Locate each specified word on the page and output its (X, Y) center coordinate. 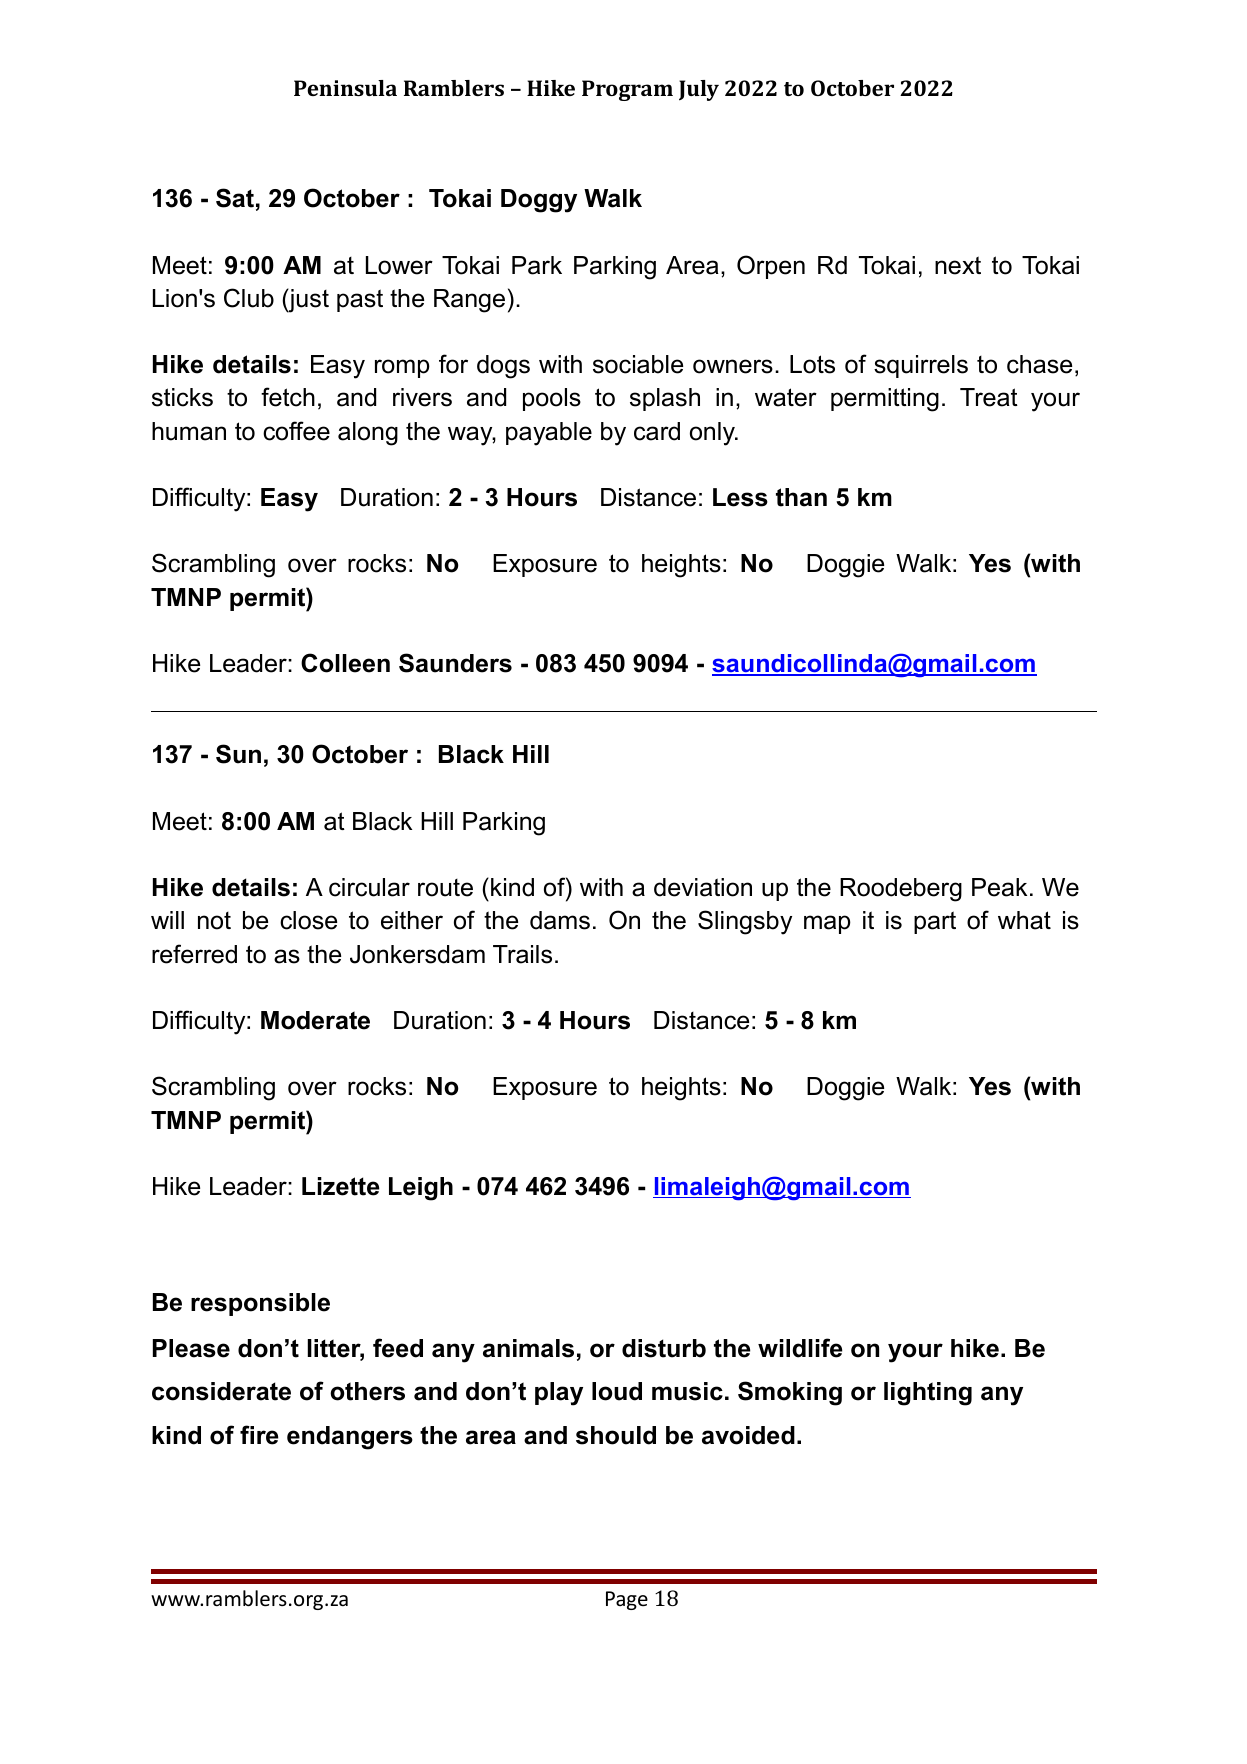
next (958, 265)
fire (259, 1435)
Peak (999, 887)
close (308, 920)
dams (560, 920)
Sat (235, 198)
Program (627, 90)
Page (627, 1600)
